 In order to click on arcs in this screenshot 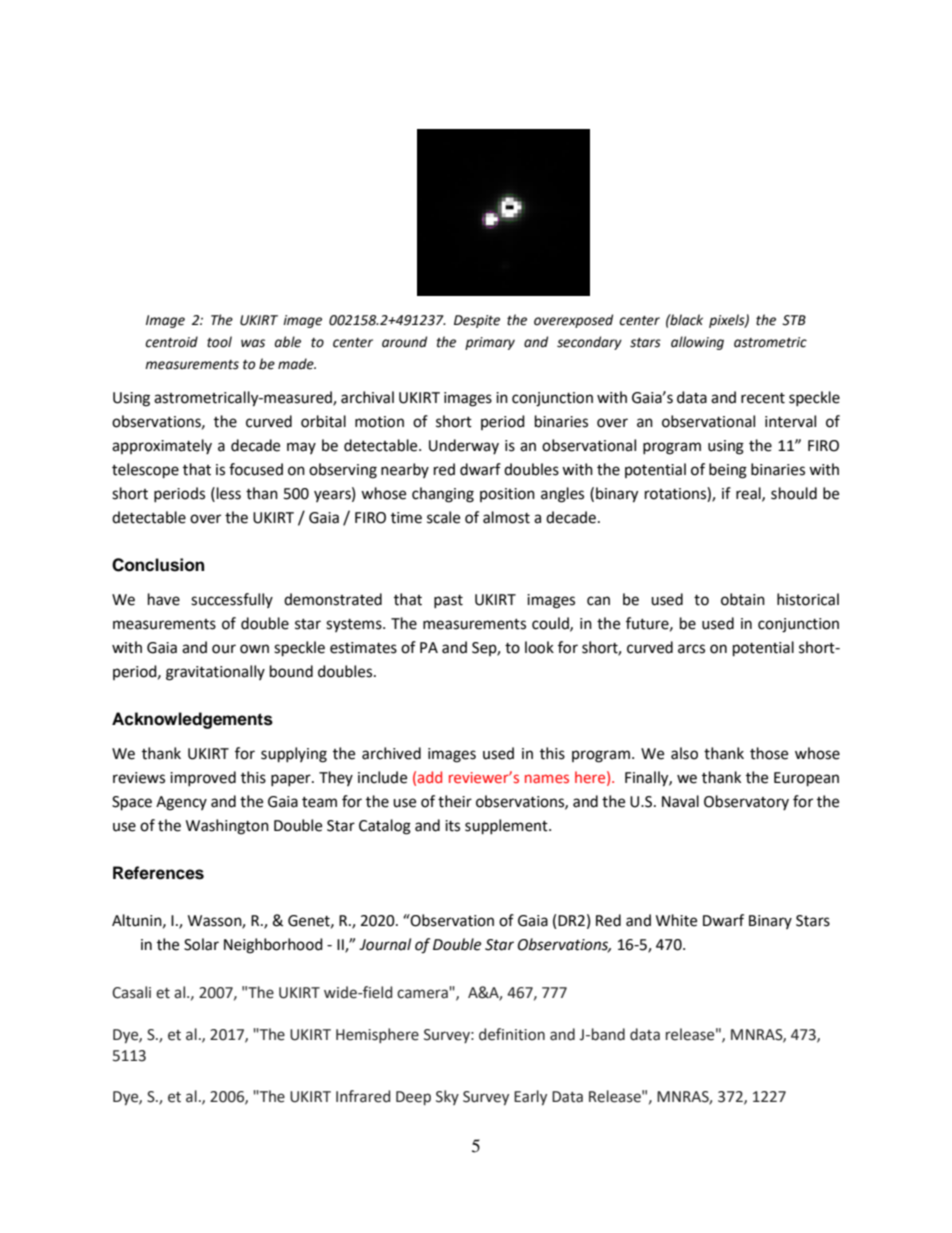, I will do `click(691, 649)`.
